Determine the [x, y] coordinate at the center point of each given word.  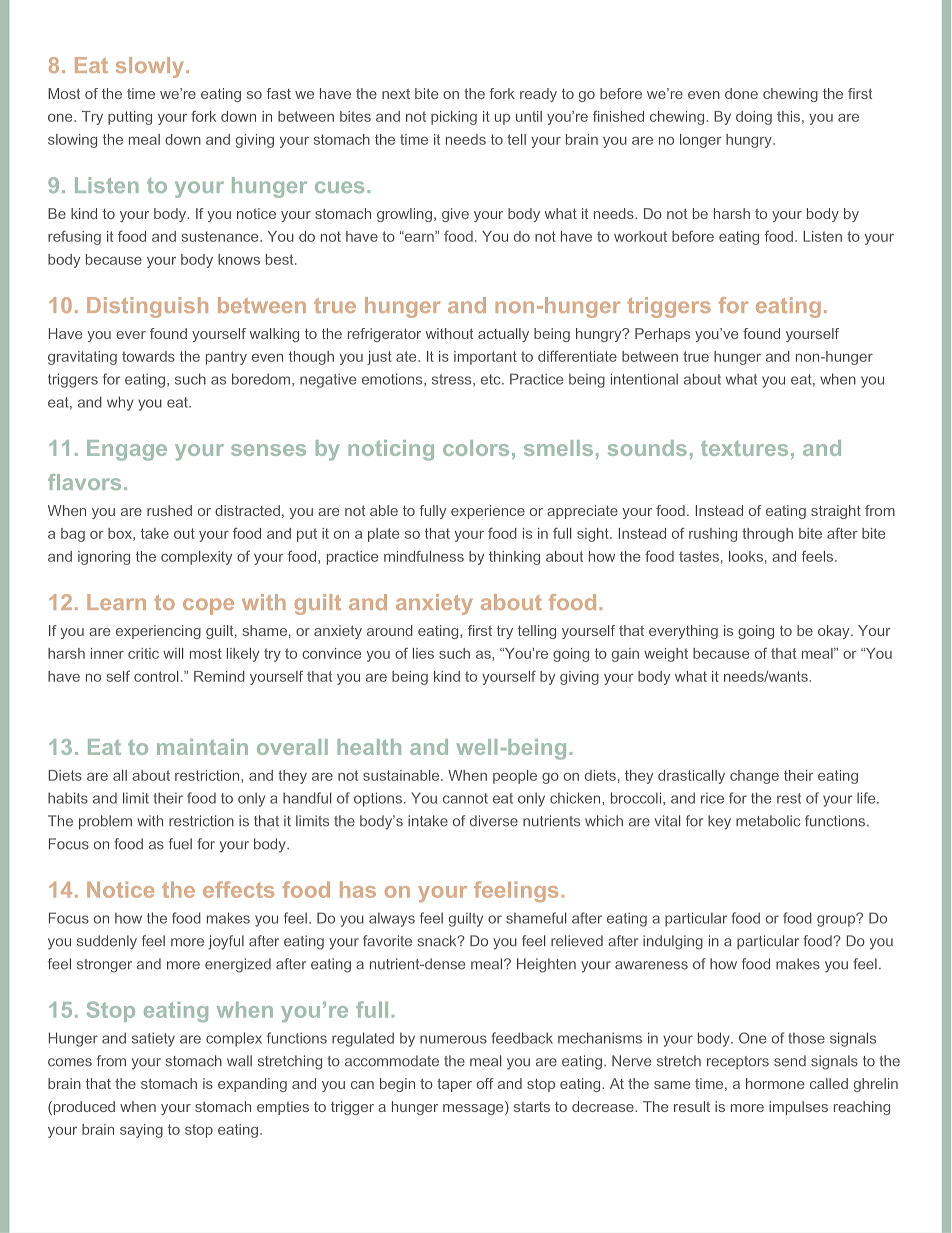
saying [141, 1131]
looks [746, 556]
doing [754, 118]
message [474, 1108]
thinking [514, 558]
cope [208, 606]
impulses [798, 1108]
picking [454, 118]
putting [130, 118]
